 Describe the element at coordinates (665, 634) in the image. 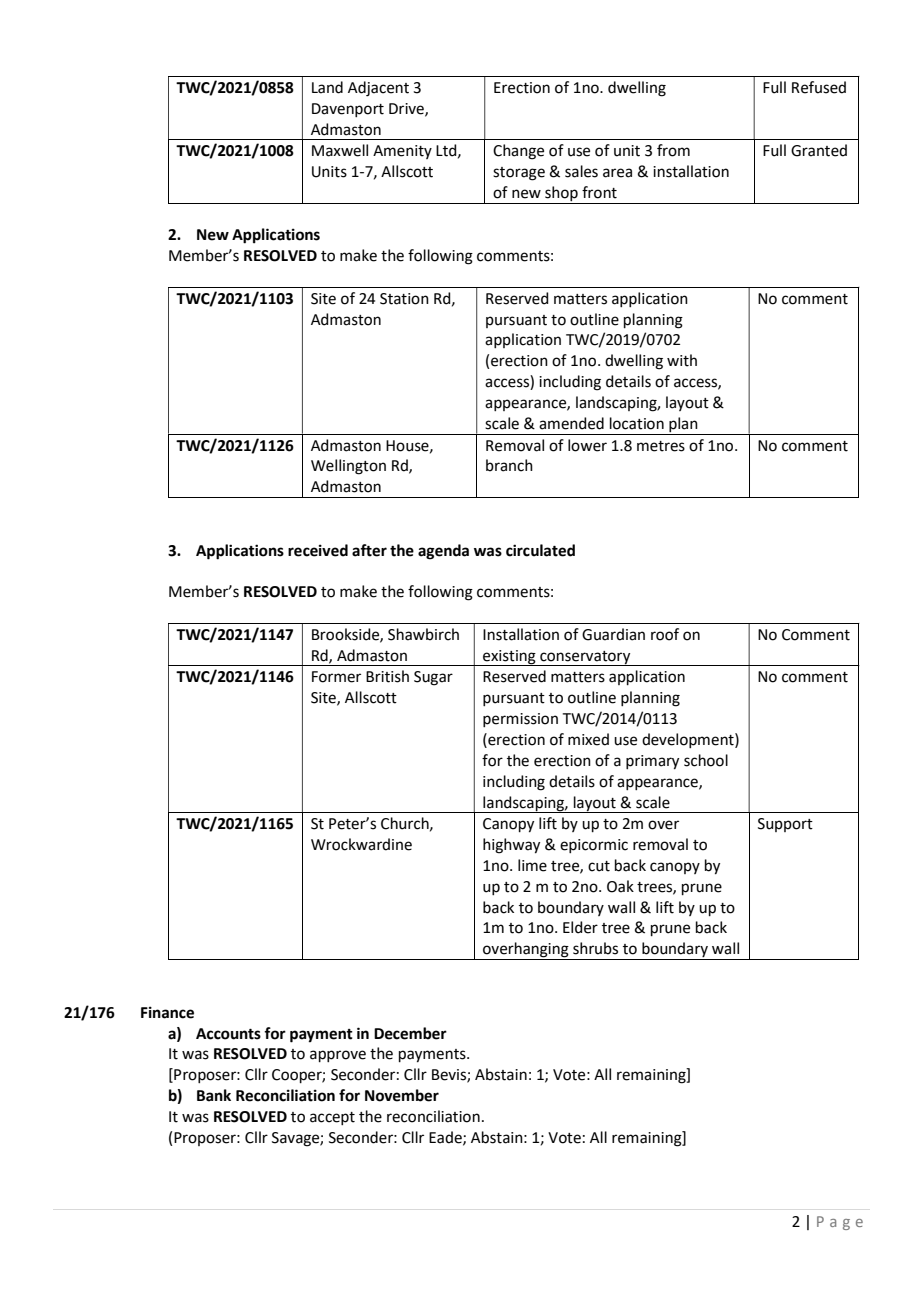

I see `roof` at that location.
